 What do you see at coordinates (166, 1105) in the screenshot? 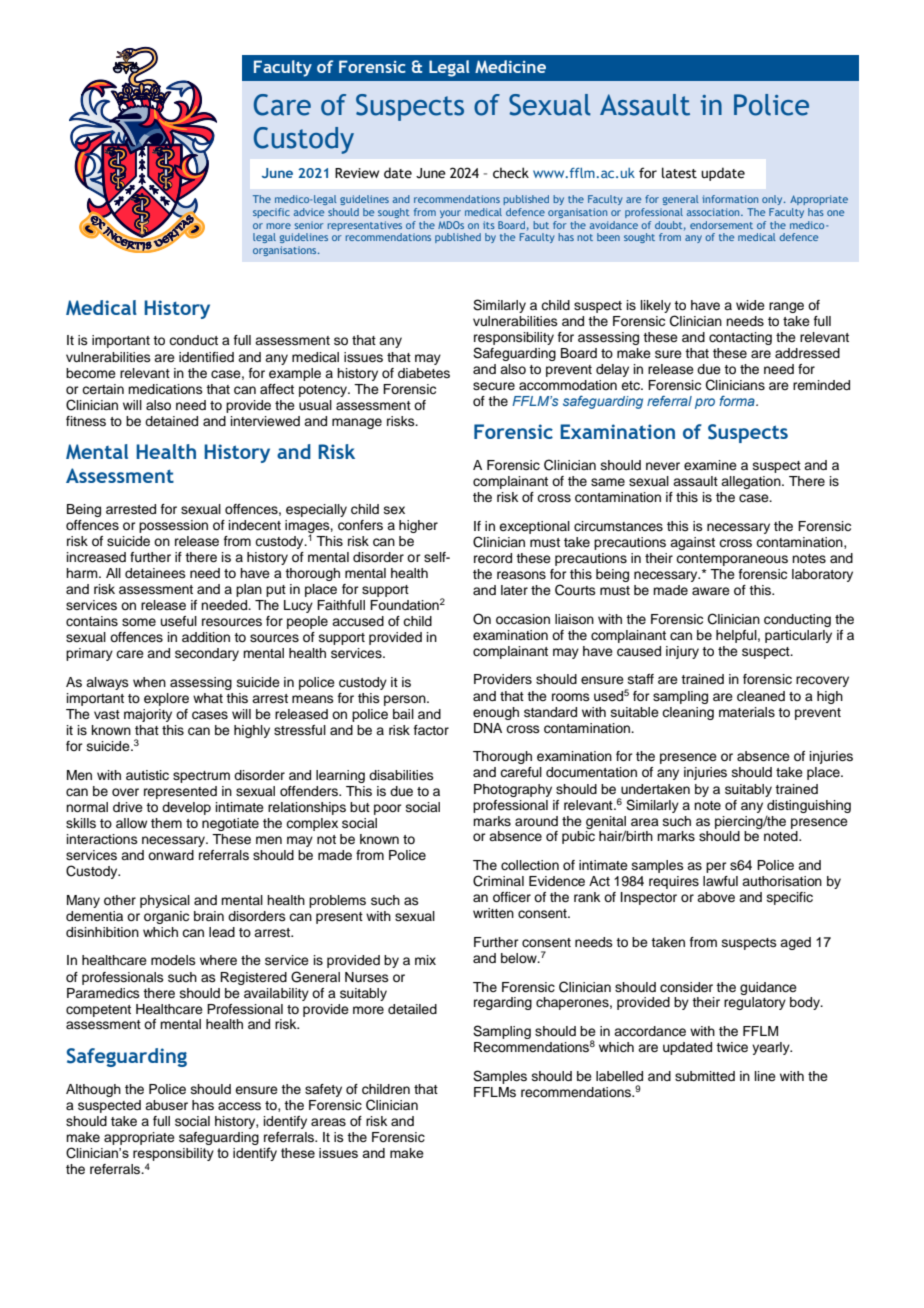
I see `abuser` at bounding box center [166, 1105].
